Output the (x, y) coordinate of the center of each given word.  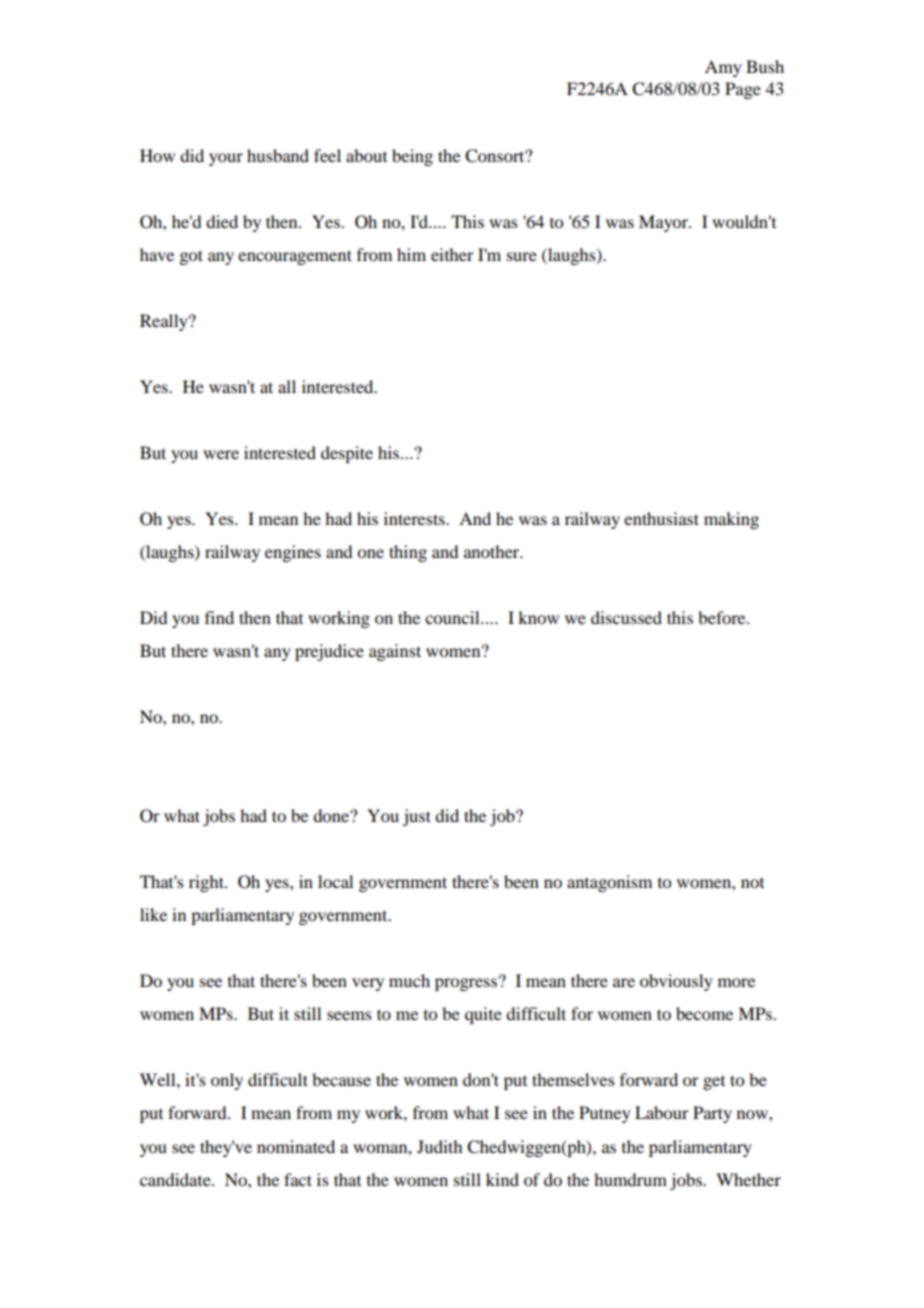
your (226, 159)
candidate (176, 1179)
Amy (723, 68)
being (412, 157)
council (453, 617)
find (219, 617)
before (723, 617)
